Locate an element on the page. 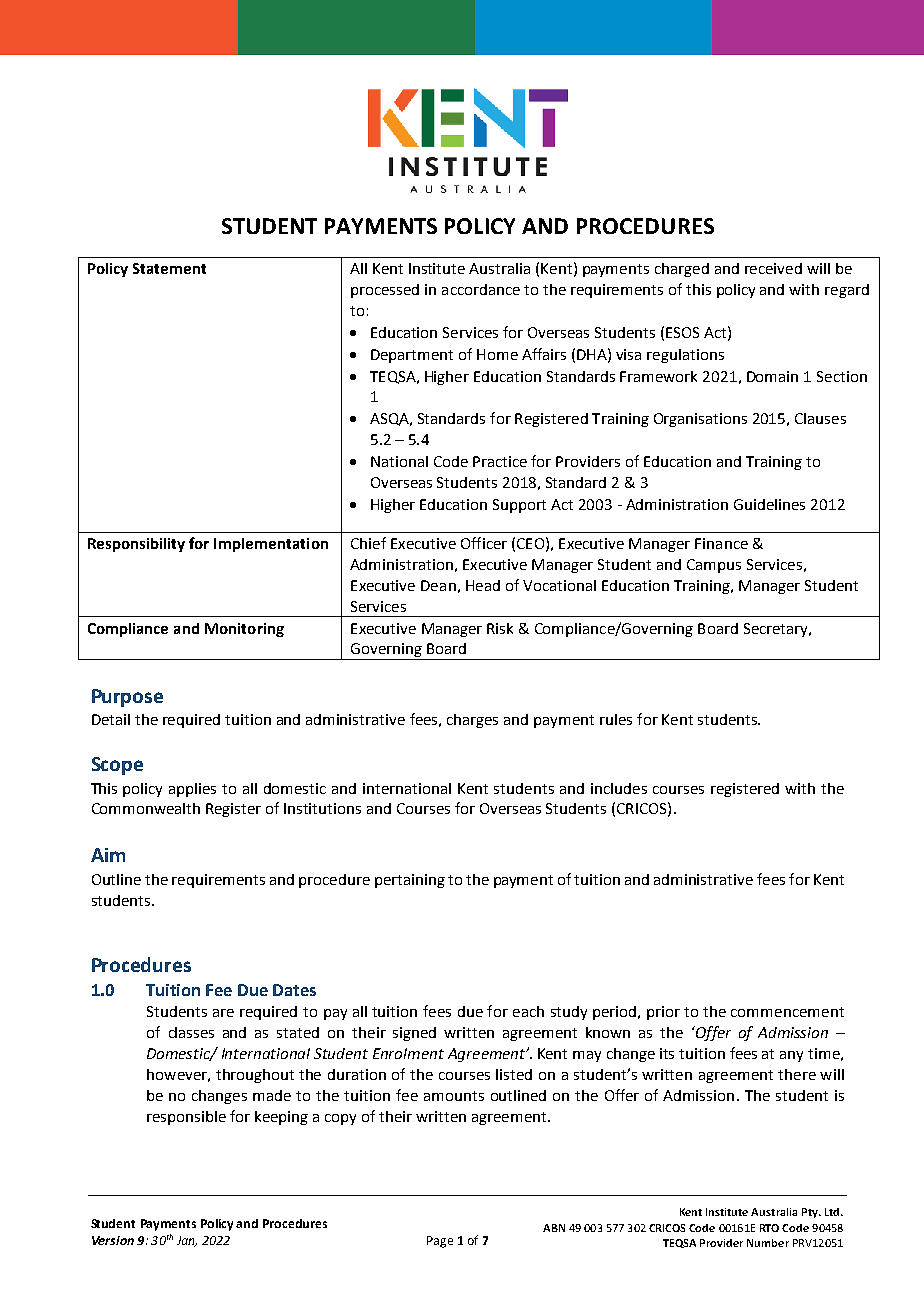 The height and width of the page is (1308, 924). RTO is located at coordinates (769, 1228).
